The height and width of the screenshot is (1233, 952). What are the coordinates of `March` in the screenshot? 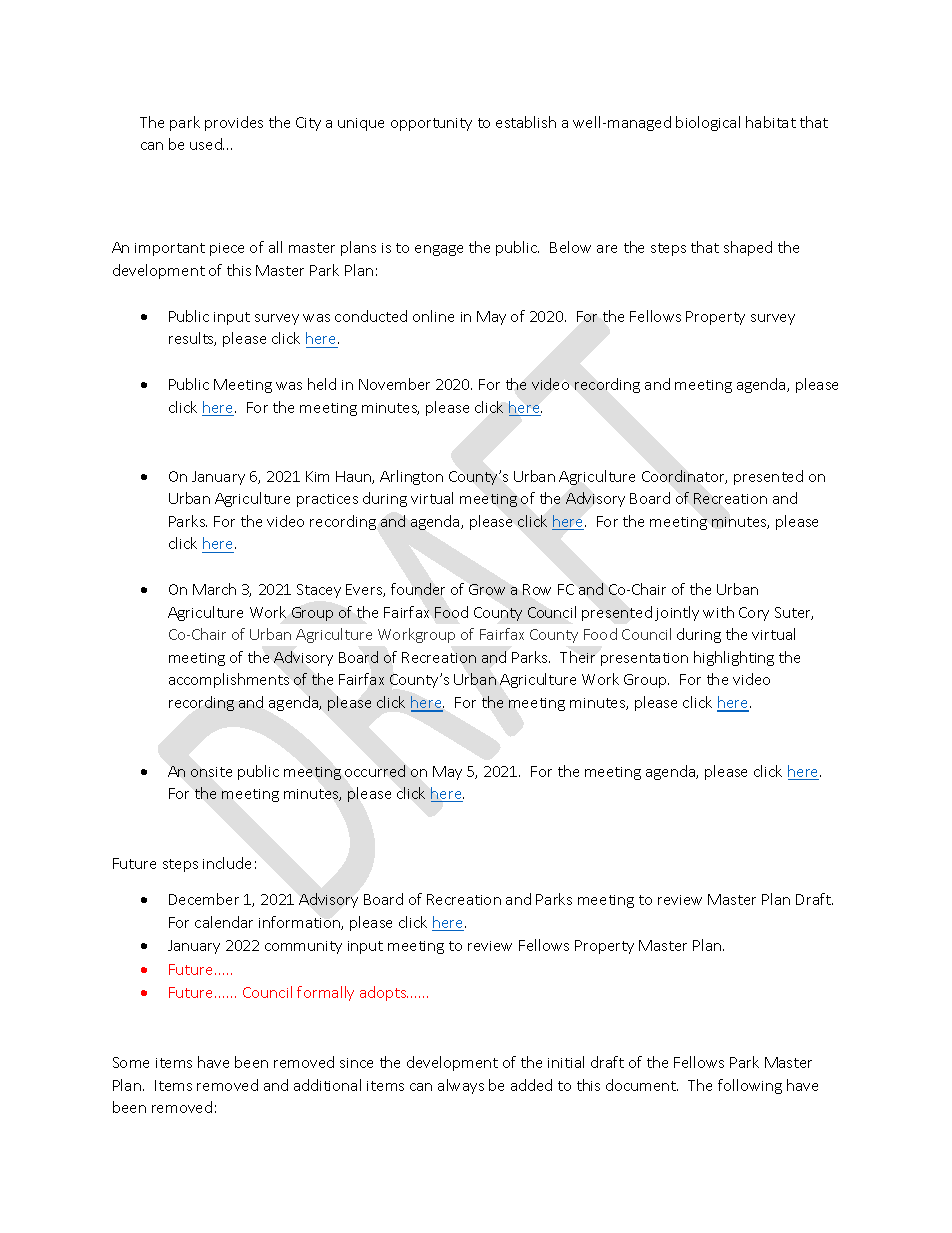 It's located at (214, 589).
